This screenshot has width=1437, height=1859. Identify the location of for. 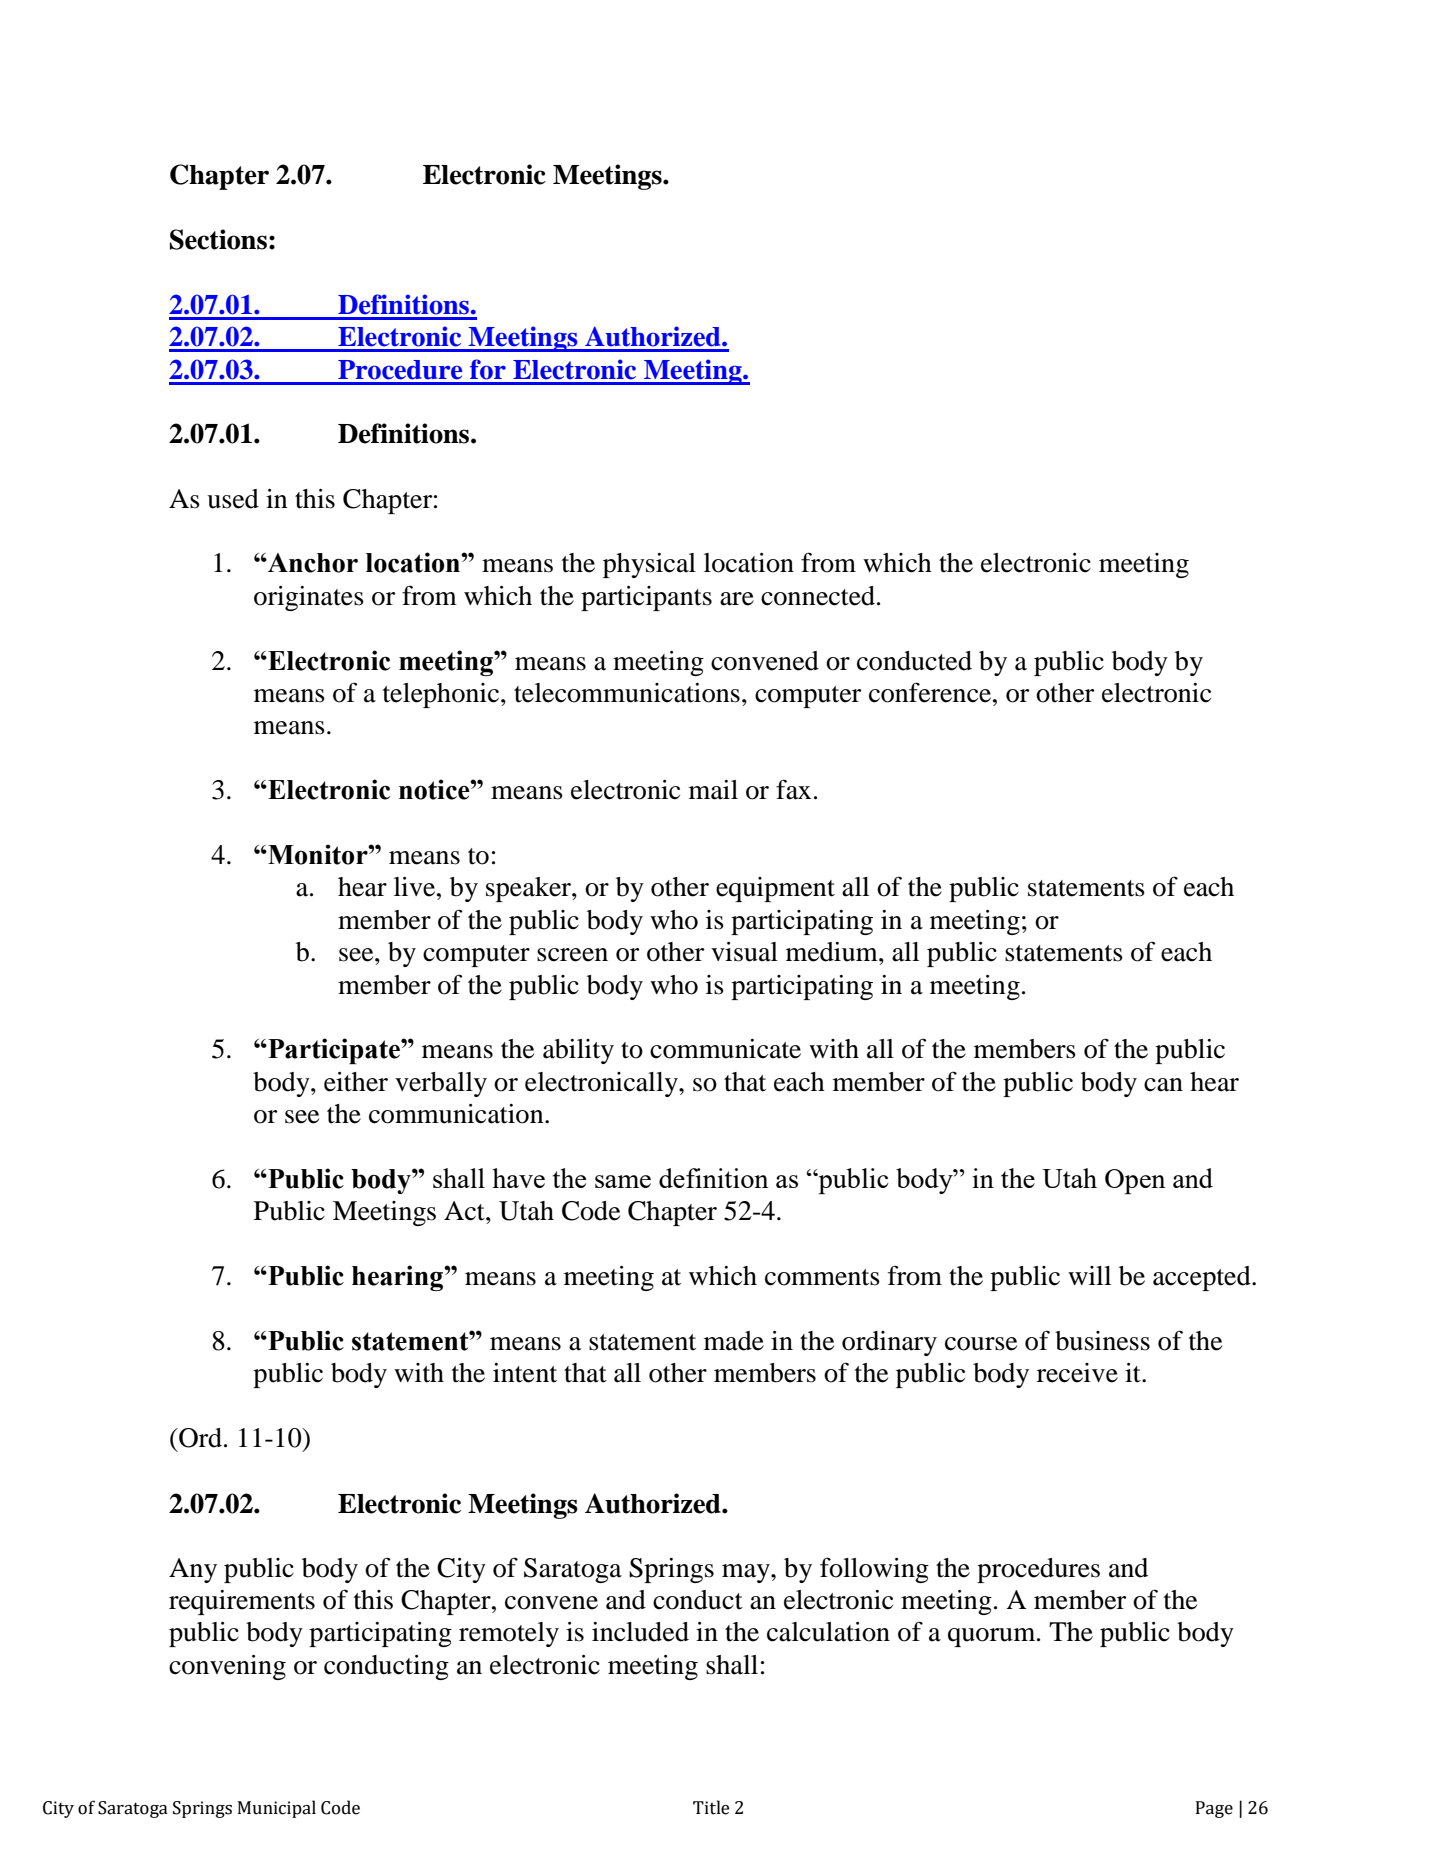
(488, 369).
